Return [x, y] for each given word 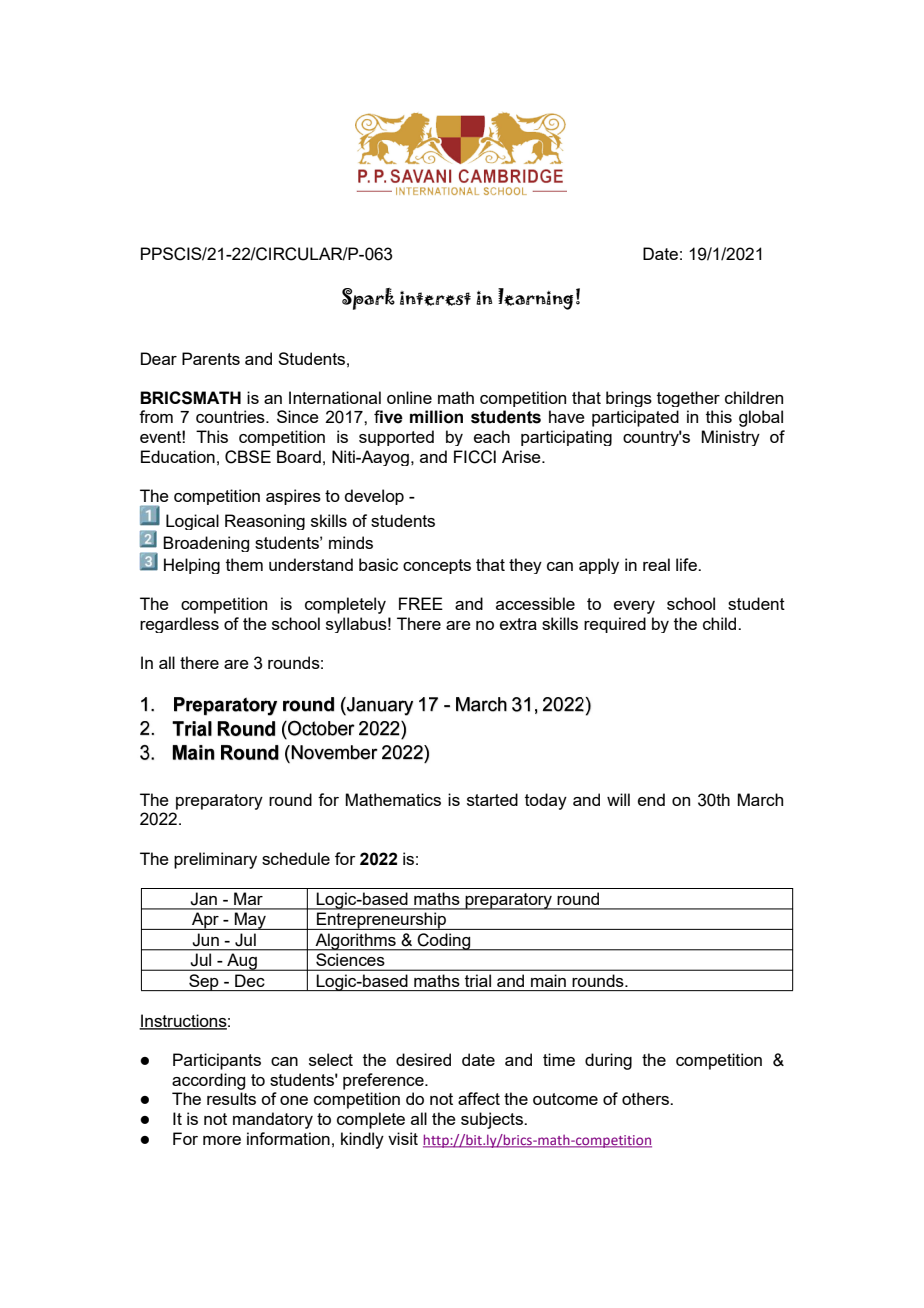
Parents [211, 358]
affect [479, 1098]
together [688, 399]
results [231, 1098]
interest [435, 298]
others [646, 1098]
